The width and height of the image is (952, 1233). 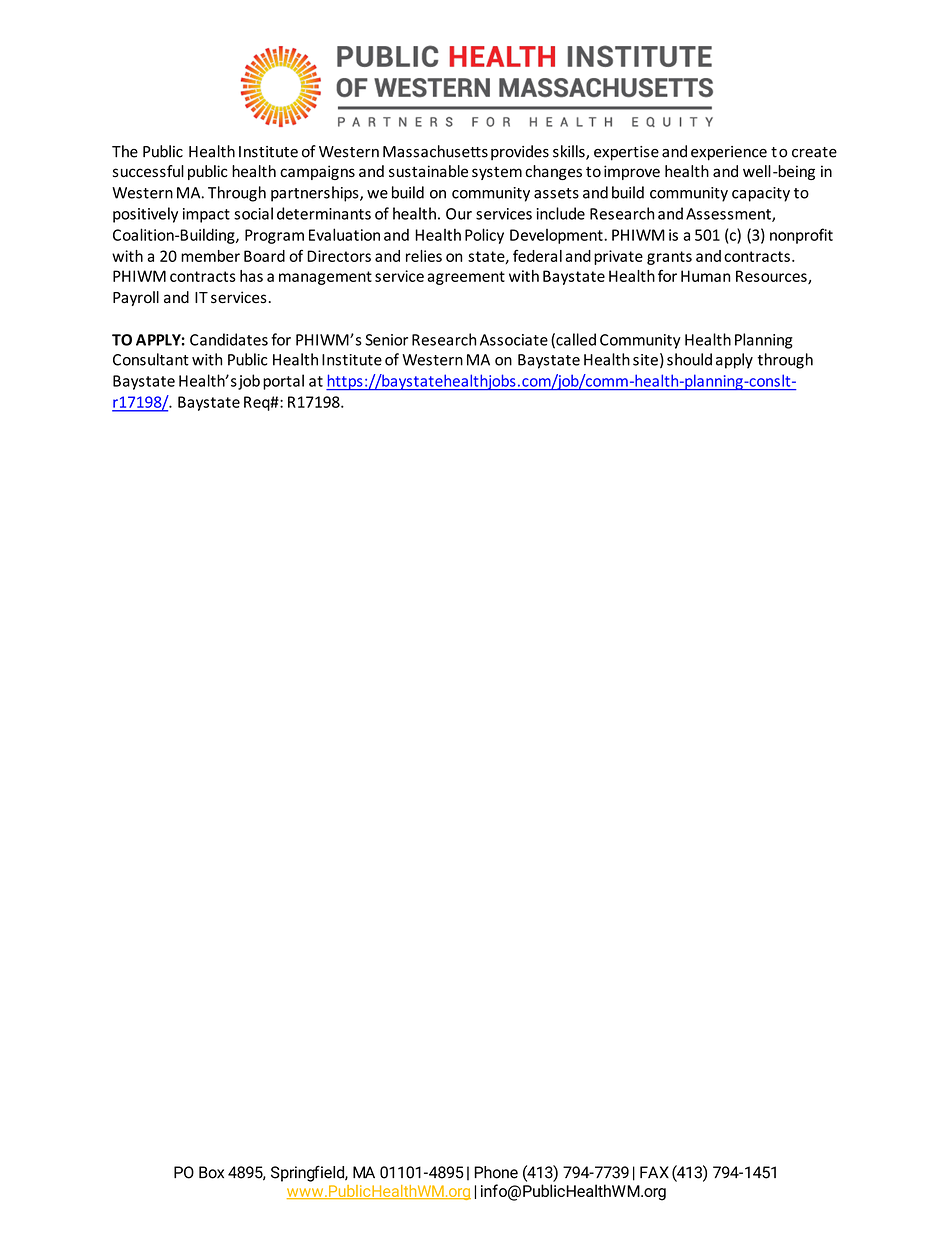 I want to click on impact, so click(x=206, y=215).
